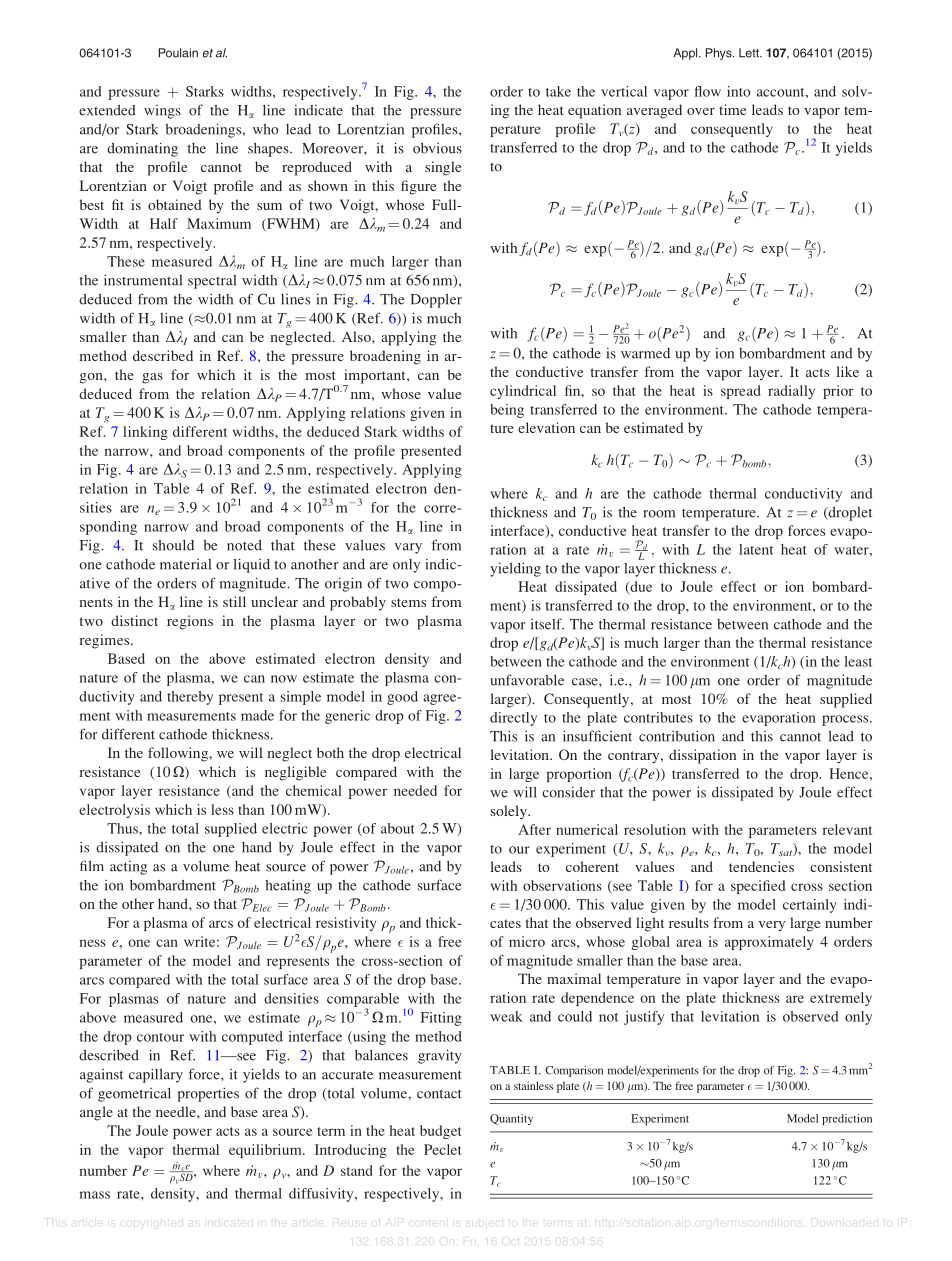 Image resolution: width=952 pixels, height=1261 pixels. Describe the element at coordinates (440, 1132) in the image. I see `budget` at that location.
